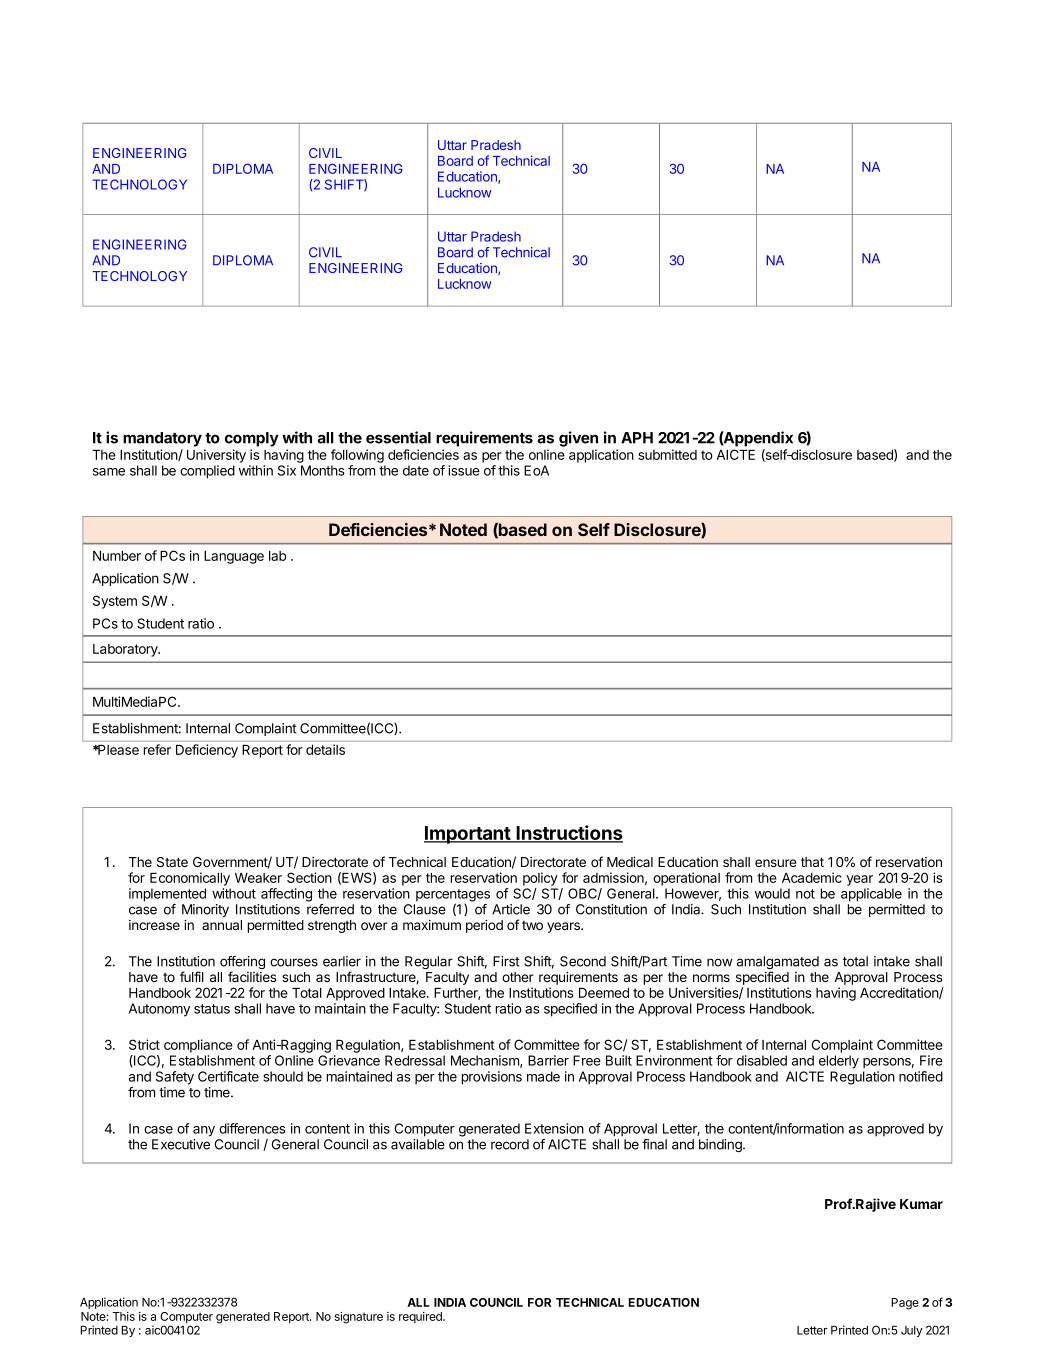 The height and width of the screenshot is (1351, 1044). I want to click on signature, so click(358, 1318).
